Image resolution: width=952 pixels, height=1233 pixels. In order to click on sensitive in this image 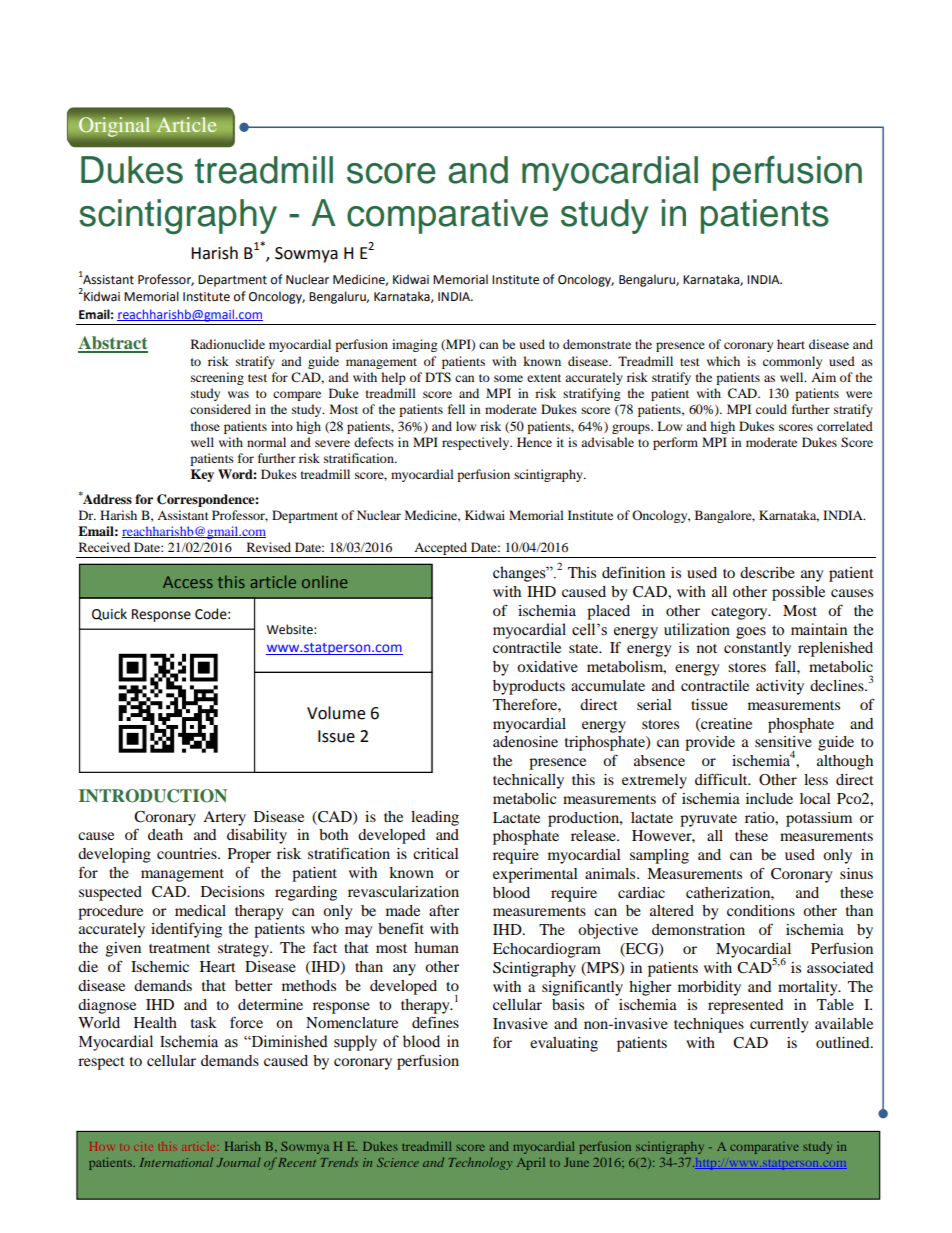, I will do `click(783, 741)`.
